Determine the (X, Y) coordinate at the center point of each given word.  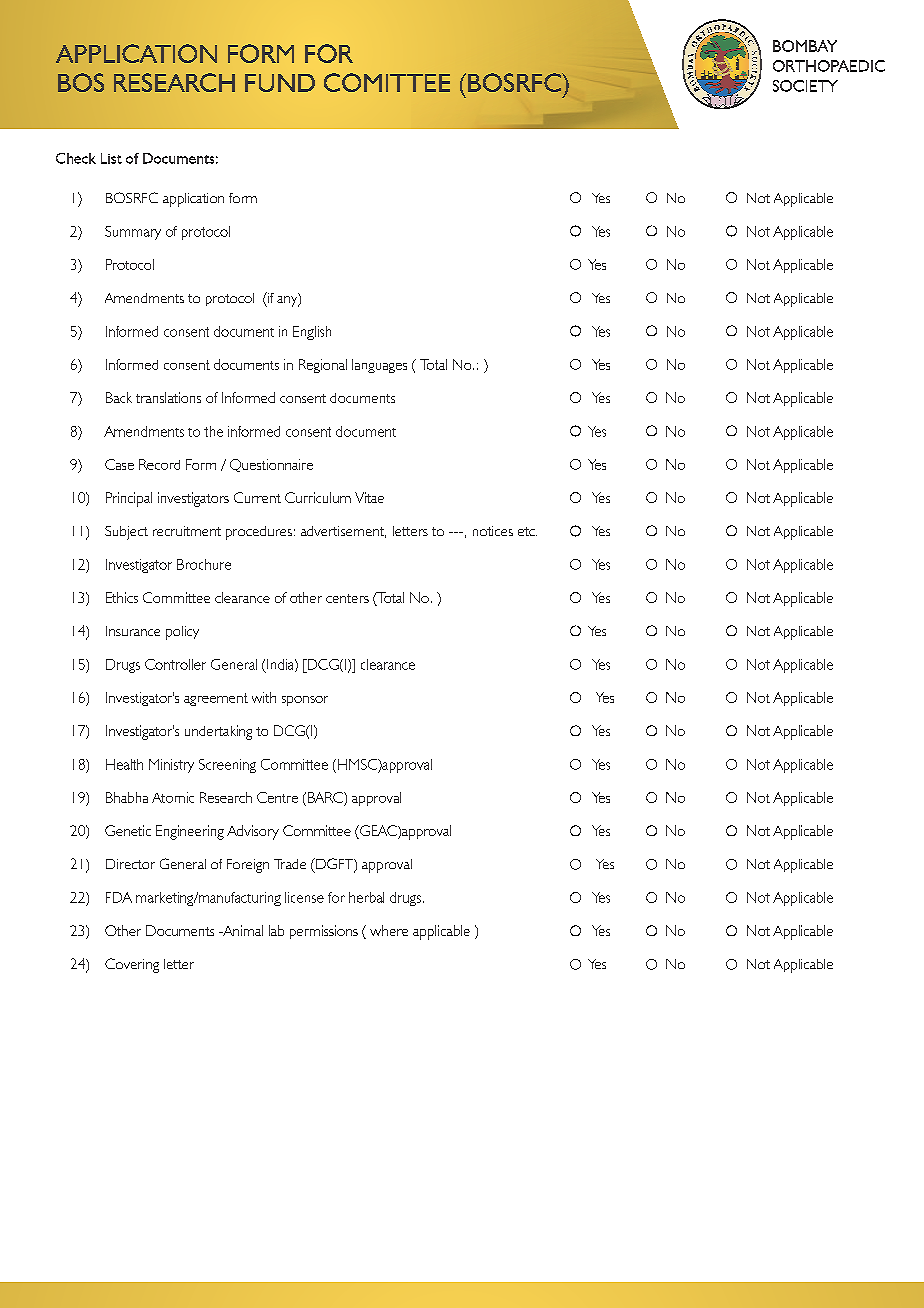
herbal (366, 897)
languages (379, 366)
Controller (175, 664)
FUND (280, 83)
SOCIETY (805, 86)
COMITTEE (387, 82)
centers (347, 598)
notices (493, 531)
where (389, 930)
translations (168, 397)
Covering (132, 965)
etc (527, 531)
